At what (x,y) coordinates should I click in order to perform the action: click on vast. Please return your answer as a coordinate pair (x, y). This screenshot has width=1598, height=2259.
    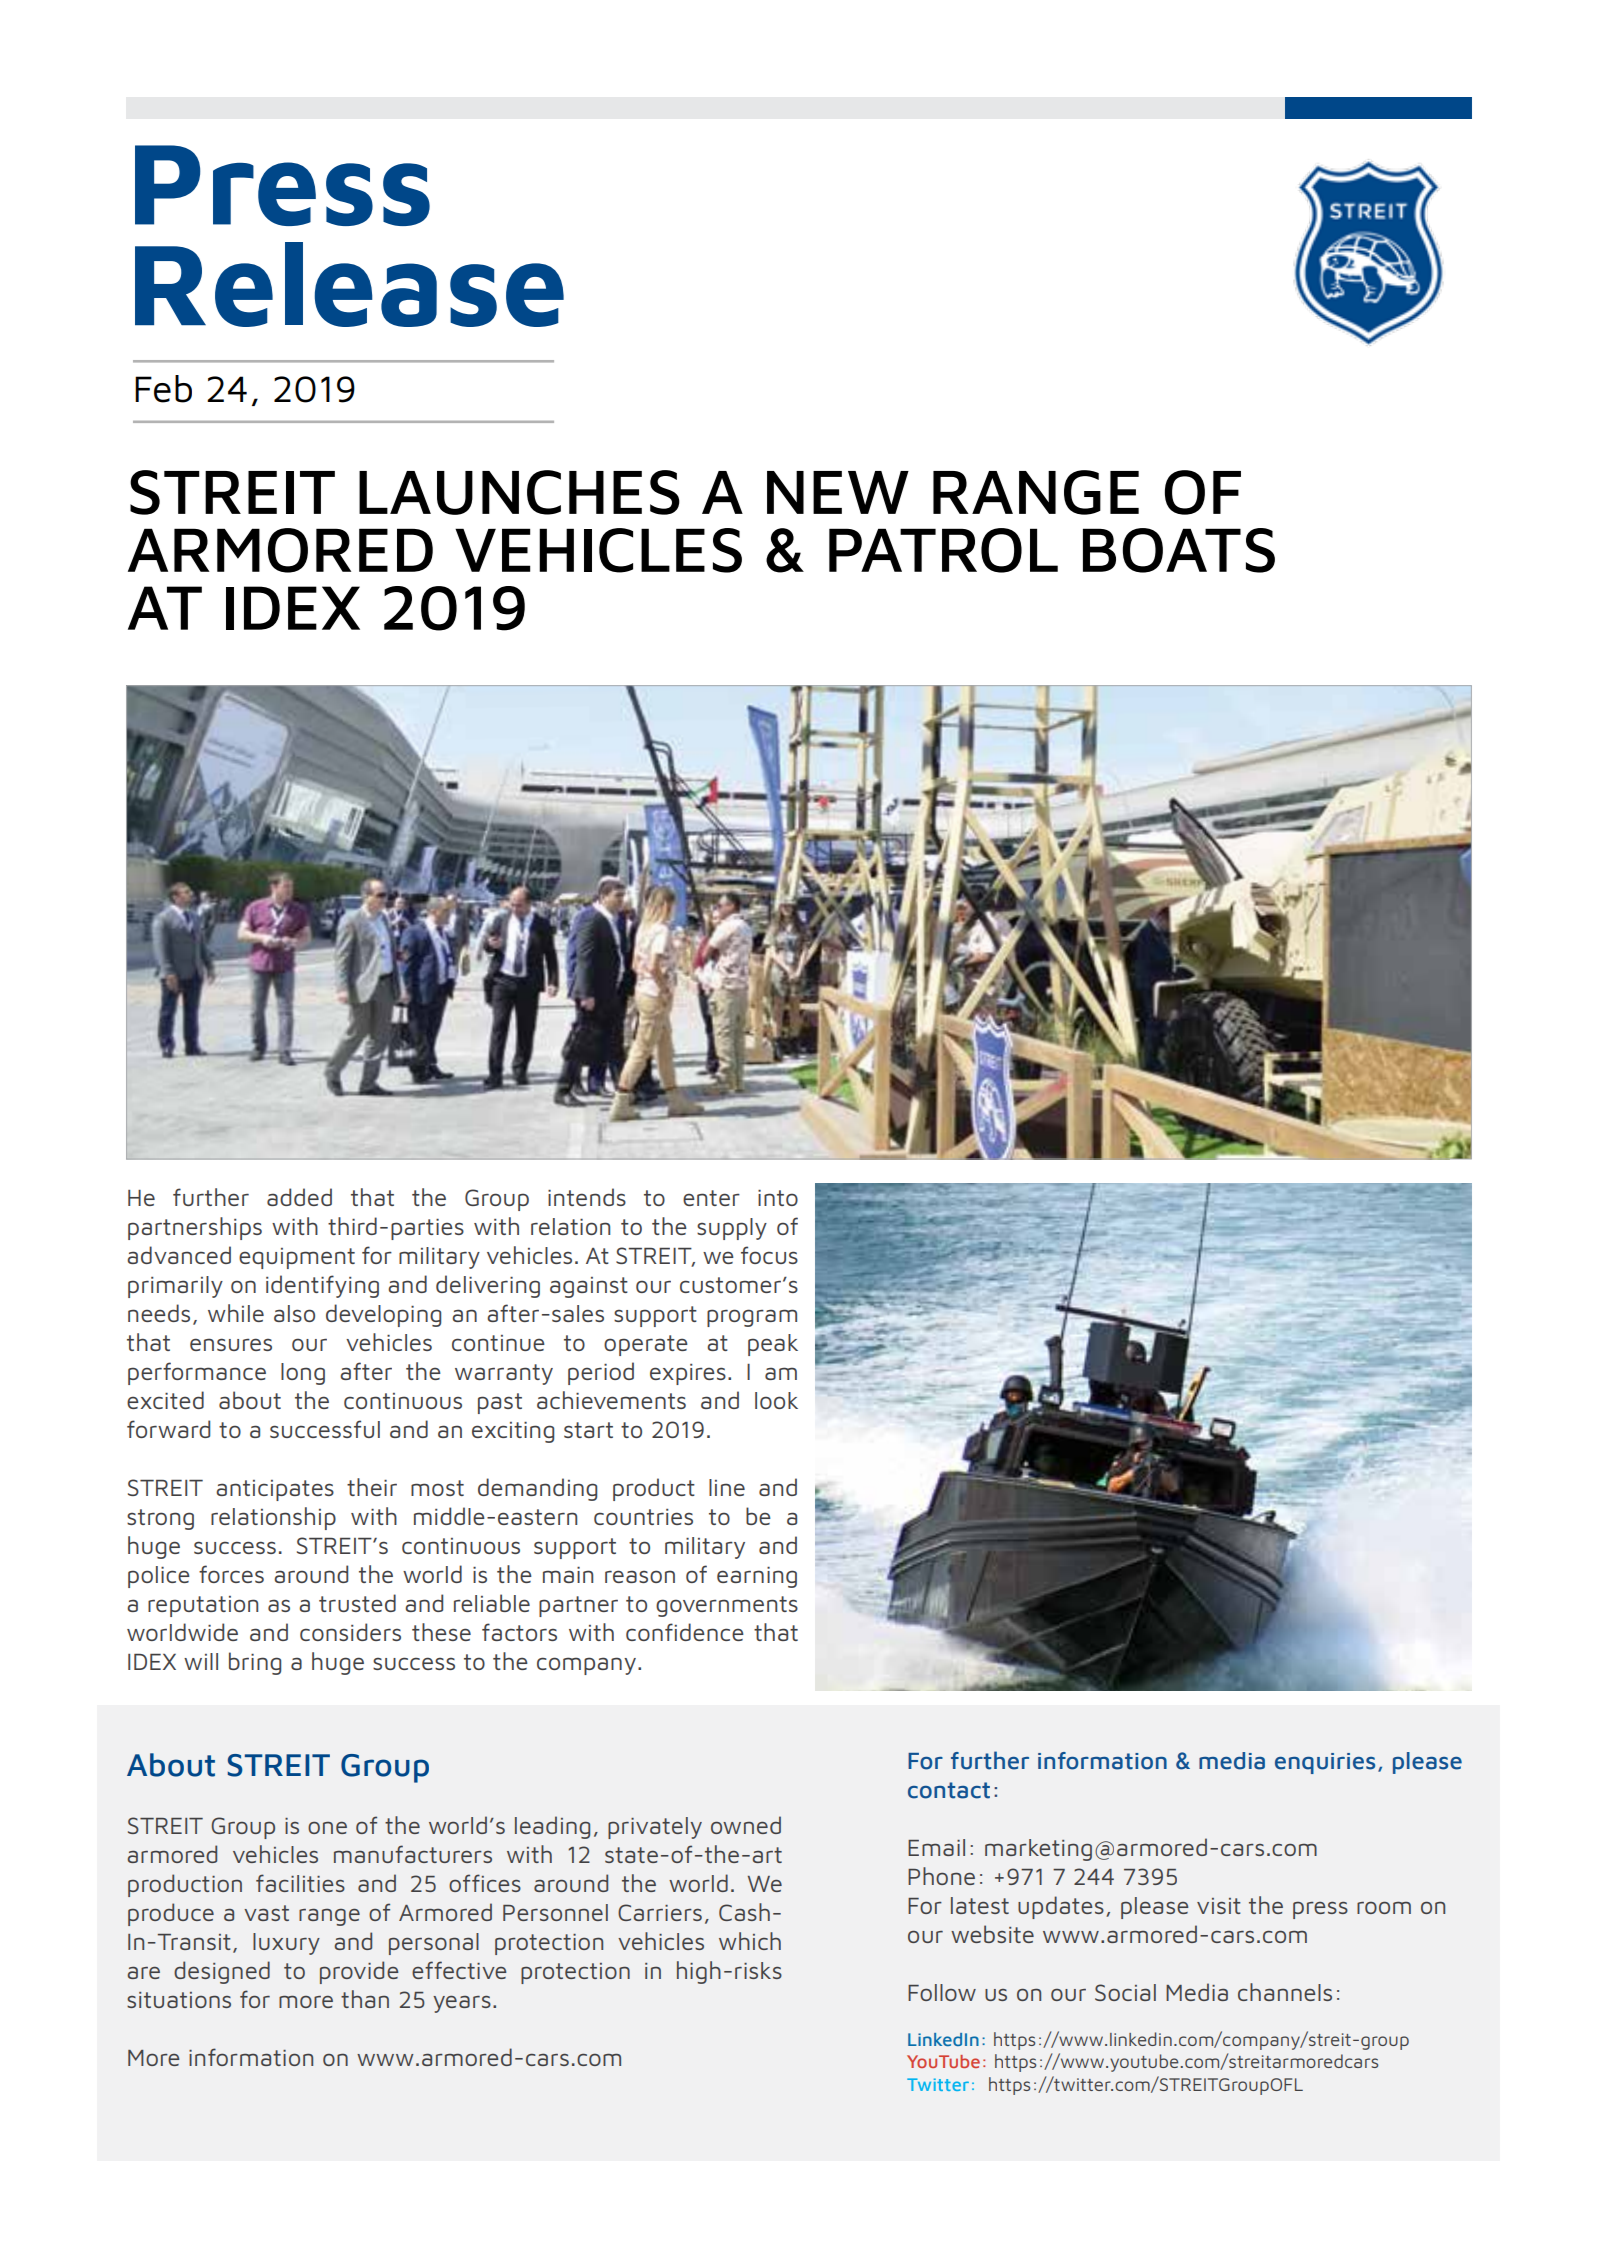
    Looking at the image, I should click on (266, 1913).
